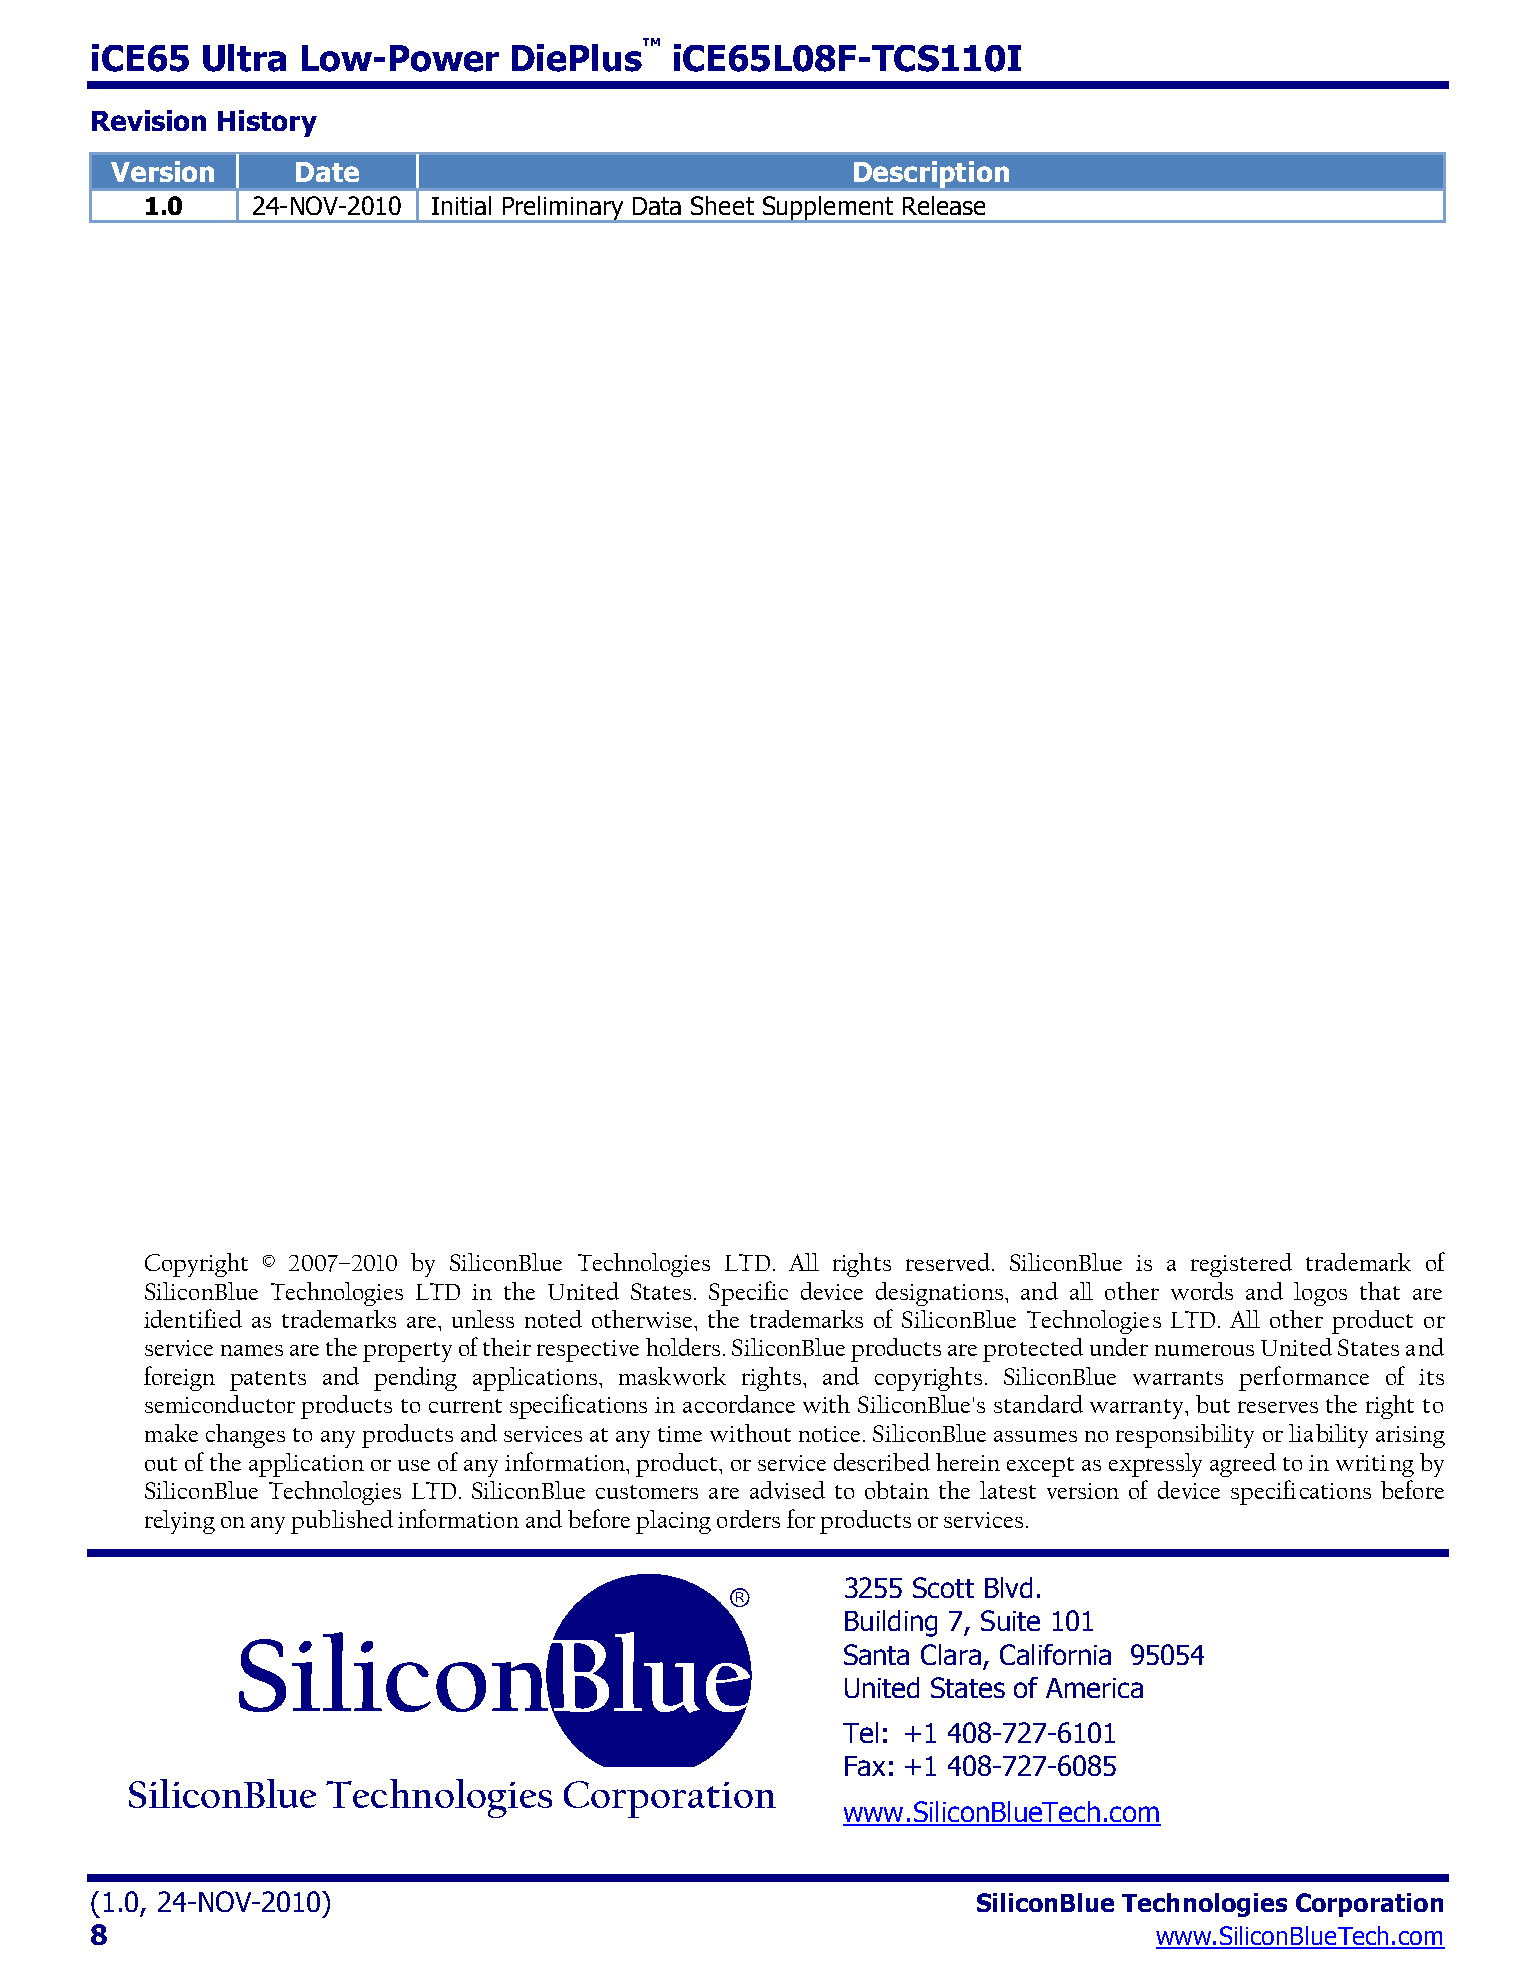 The width and height of the image is (1535, 1987). Describe the element at coordinates (828, 209) in the image. I see `Supplement` at that location.
